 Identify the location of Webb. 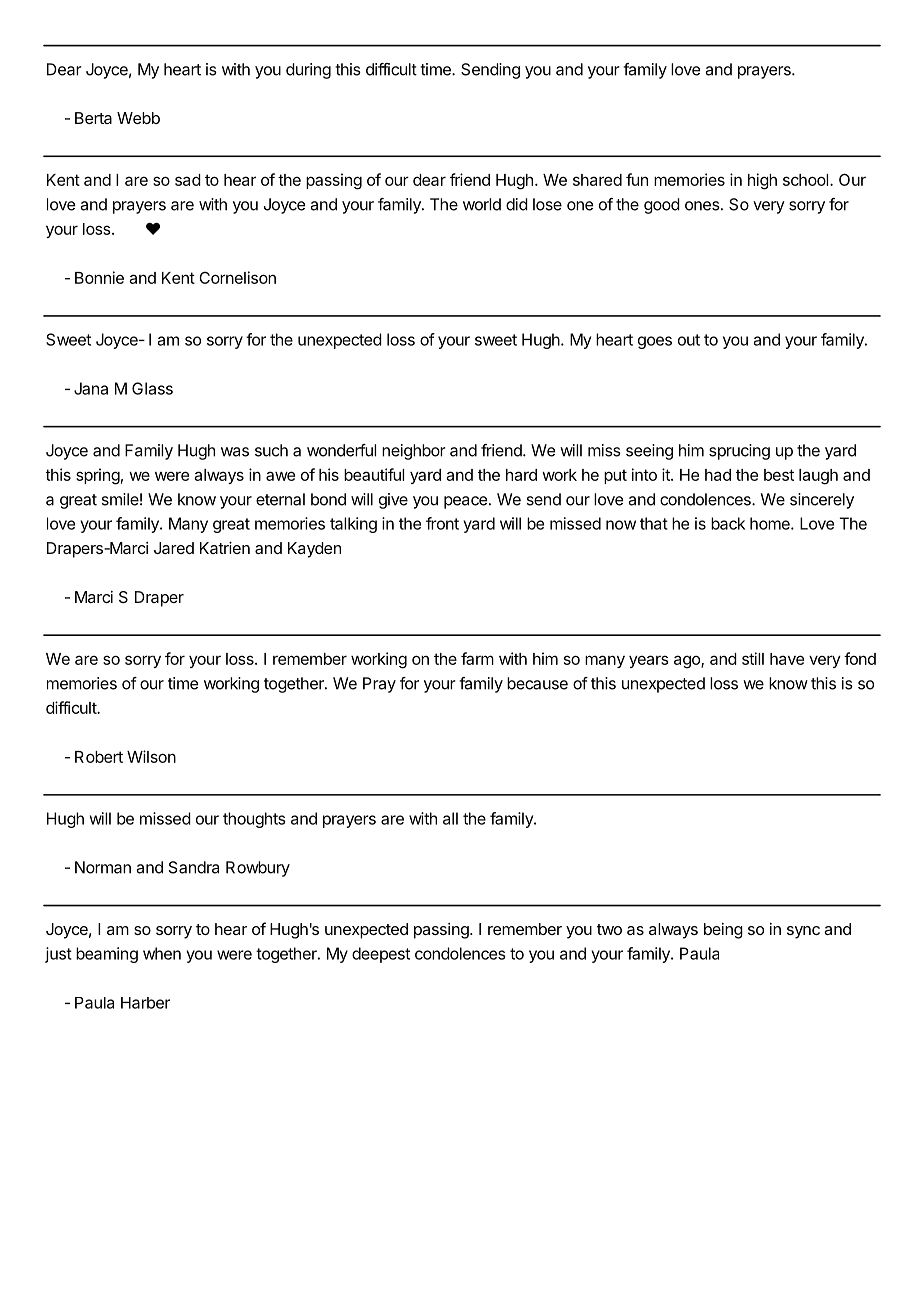
(138, 118).
